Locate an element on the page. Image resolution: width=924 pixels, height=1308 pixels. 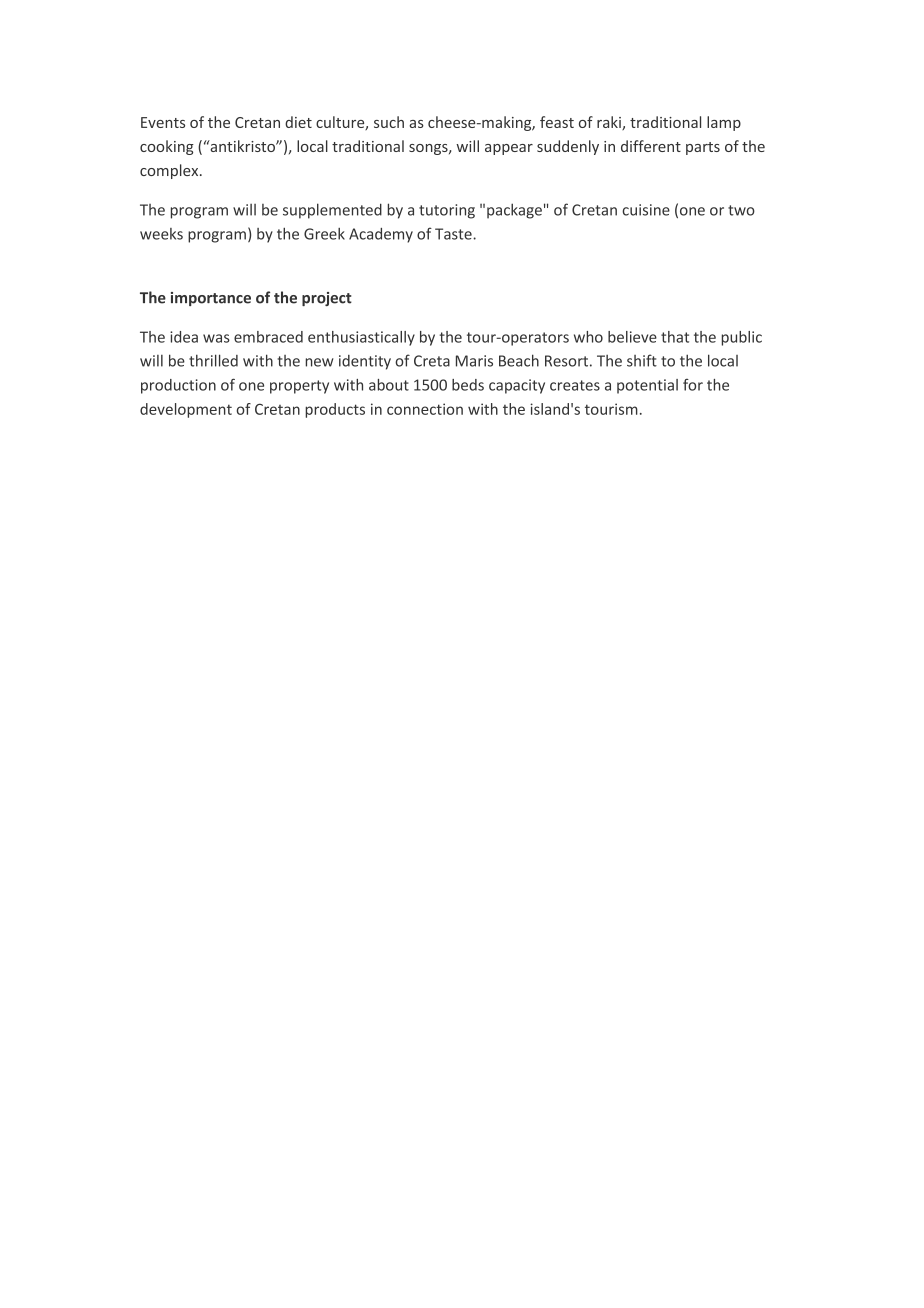
such is located at coordinates (389, 122).
